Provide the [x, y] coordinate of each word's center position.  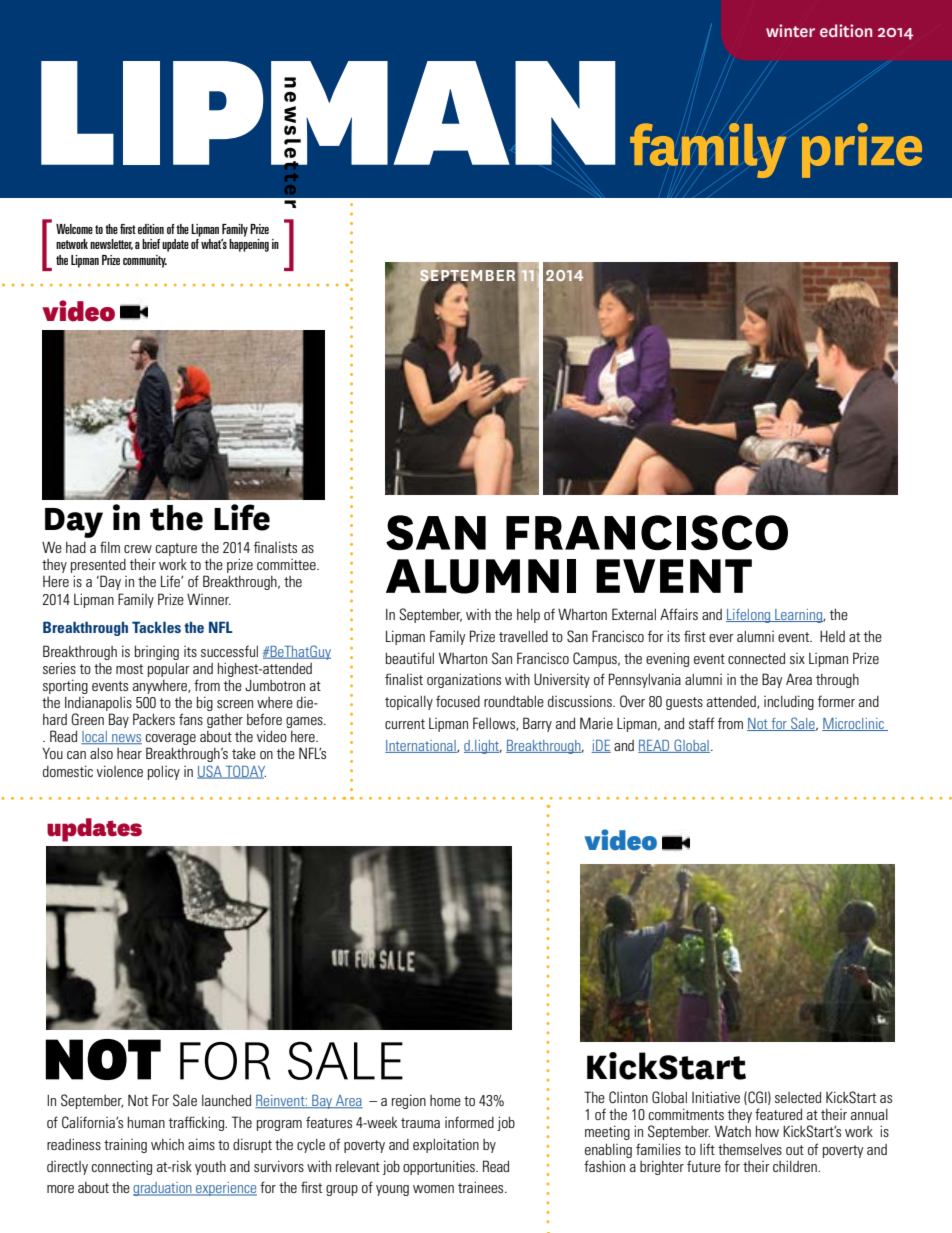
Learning [799, 616]
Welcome [74, 229]
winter [790, 30]
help [528, 616]
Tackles [156, 627]
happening [249, 245]
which [167, 1144]
